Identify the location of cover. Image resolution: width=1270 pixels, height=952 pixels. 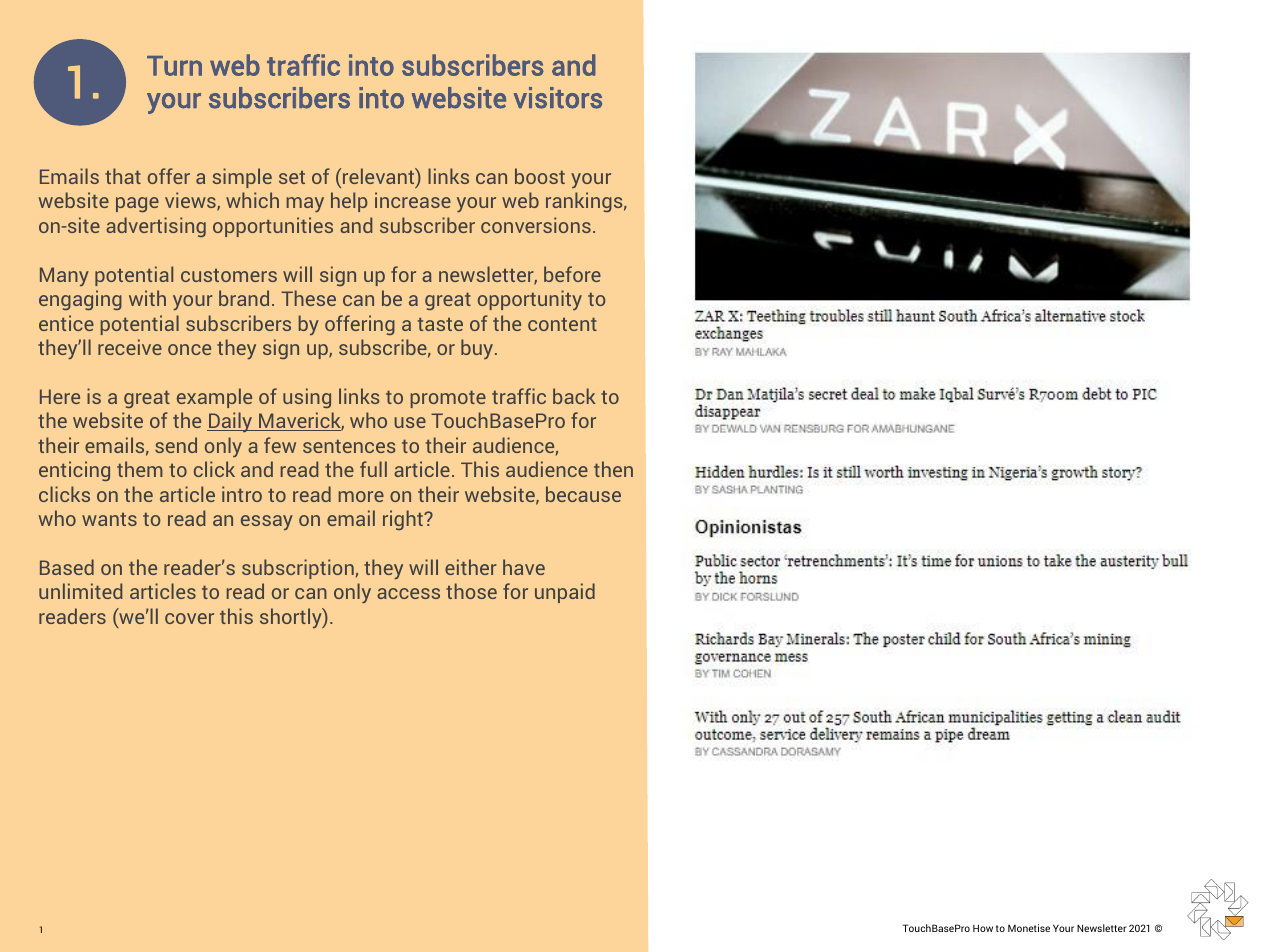
(189, 618).
